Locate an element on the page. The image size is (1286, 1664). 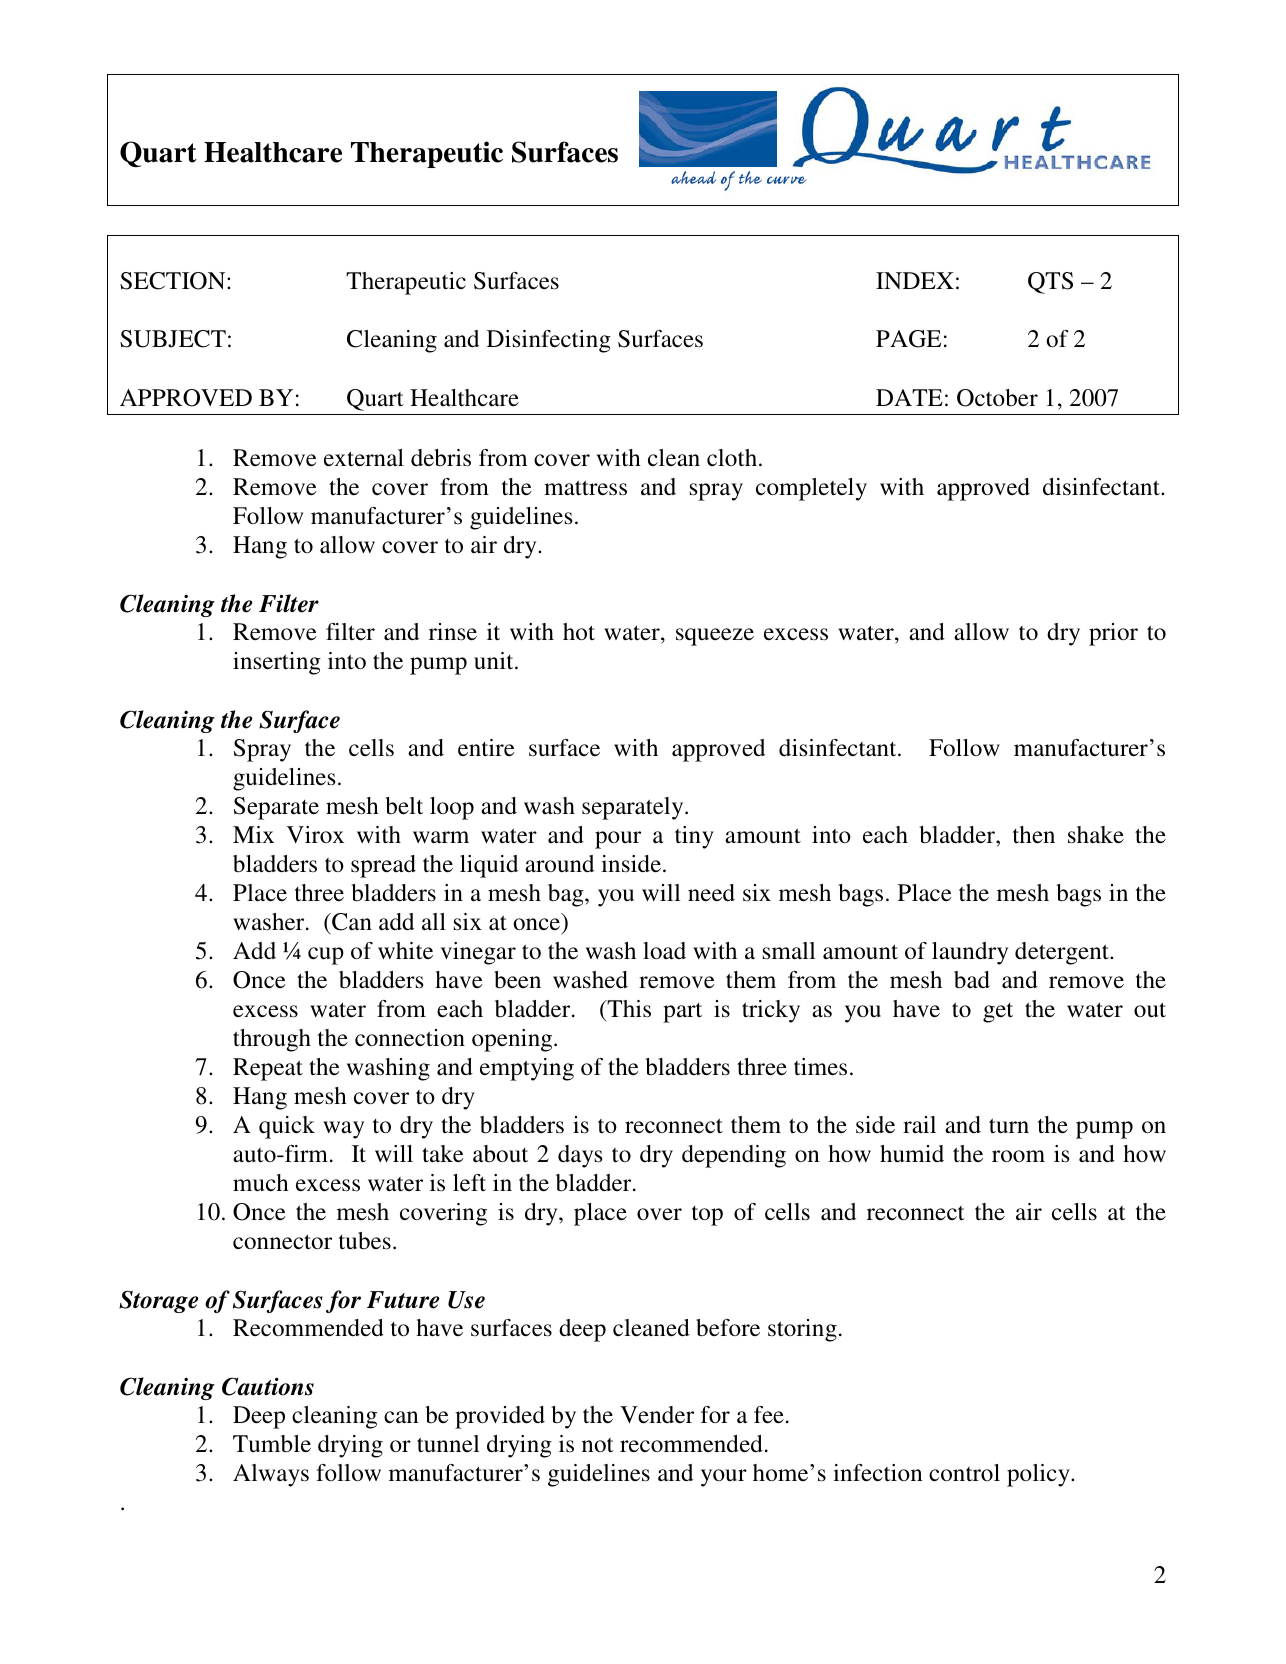
days is located at coordinates (580, 1156).
